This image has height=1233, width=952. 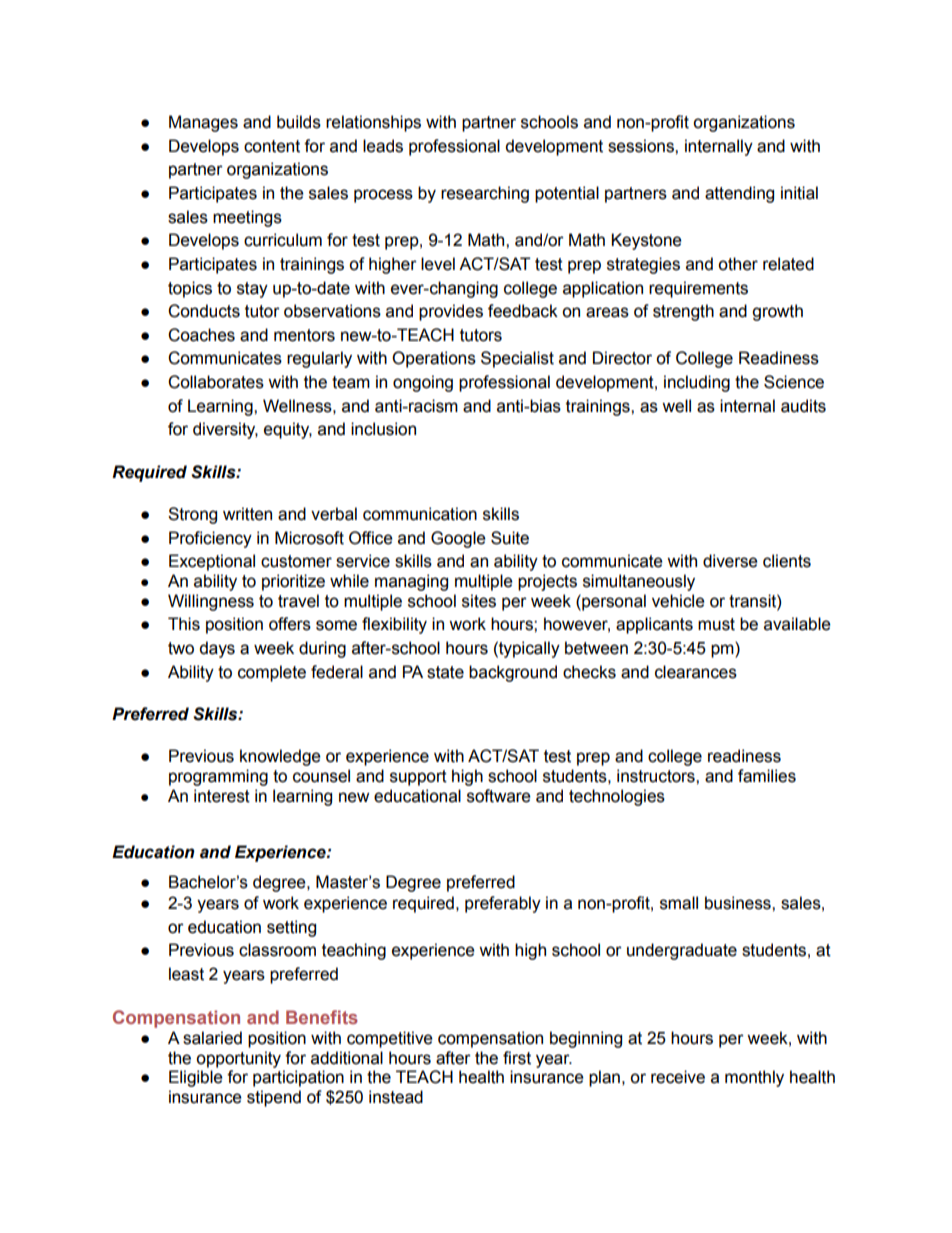 I want to click on must, so click(x=716, y=624).
